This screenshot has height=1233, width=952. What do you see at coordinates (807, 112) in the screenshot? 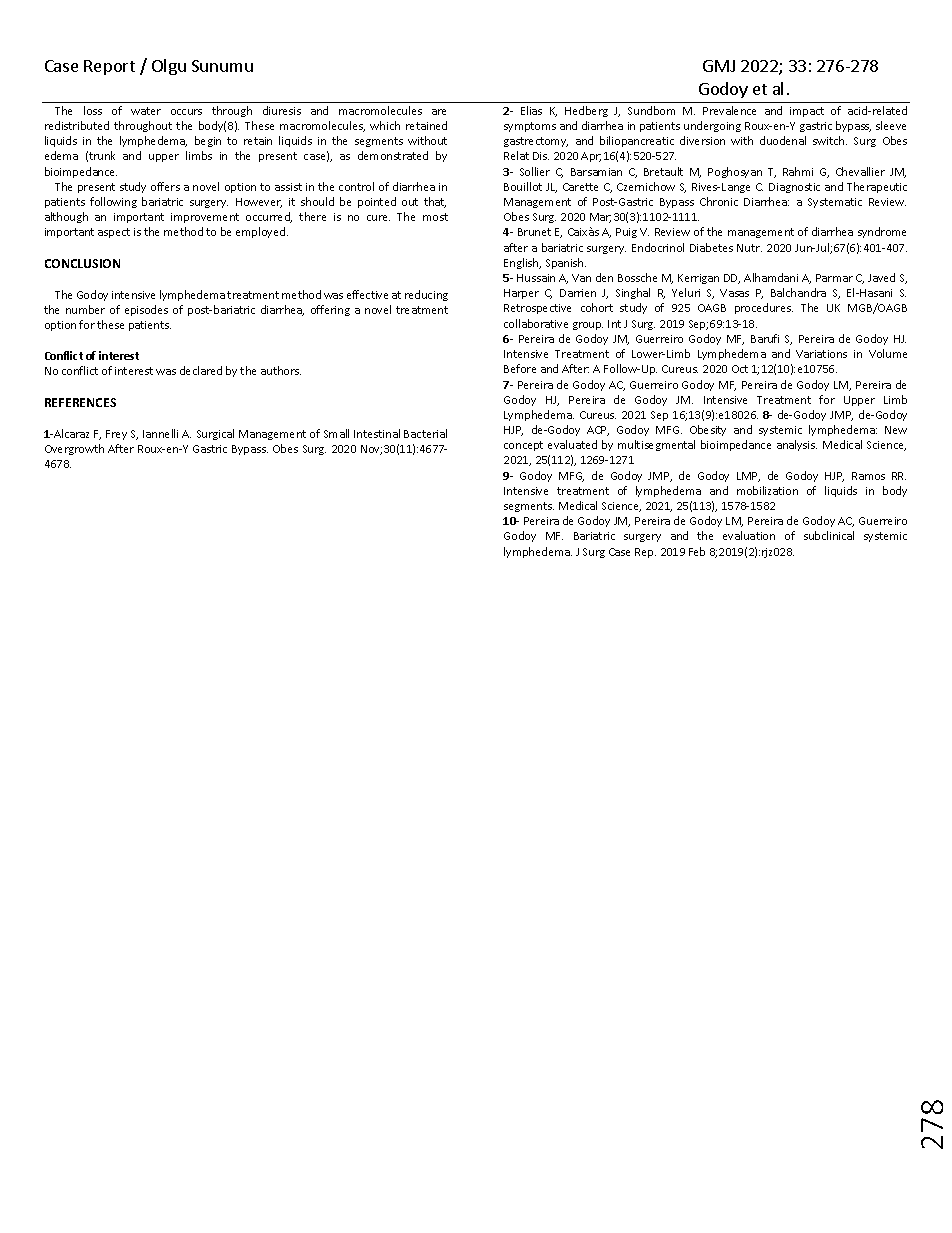
I see `impact` at bounding box center [807, 112].
